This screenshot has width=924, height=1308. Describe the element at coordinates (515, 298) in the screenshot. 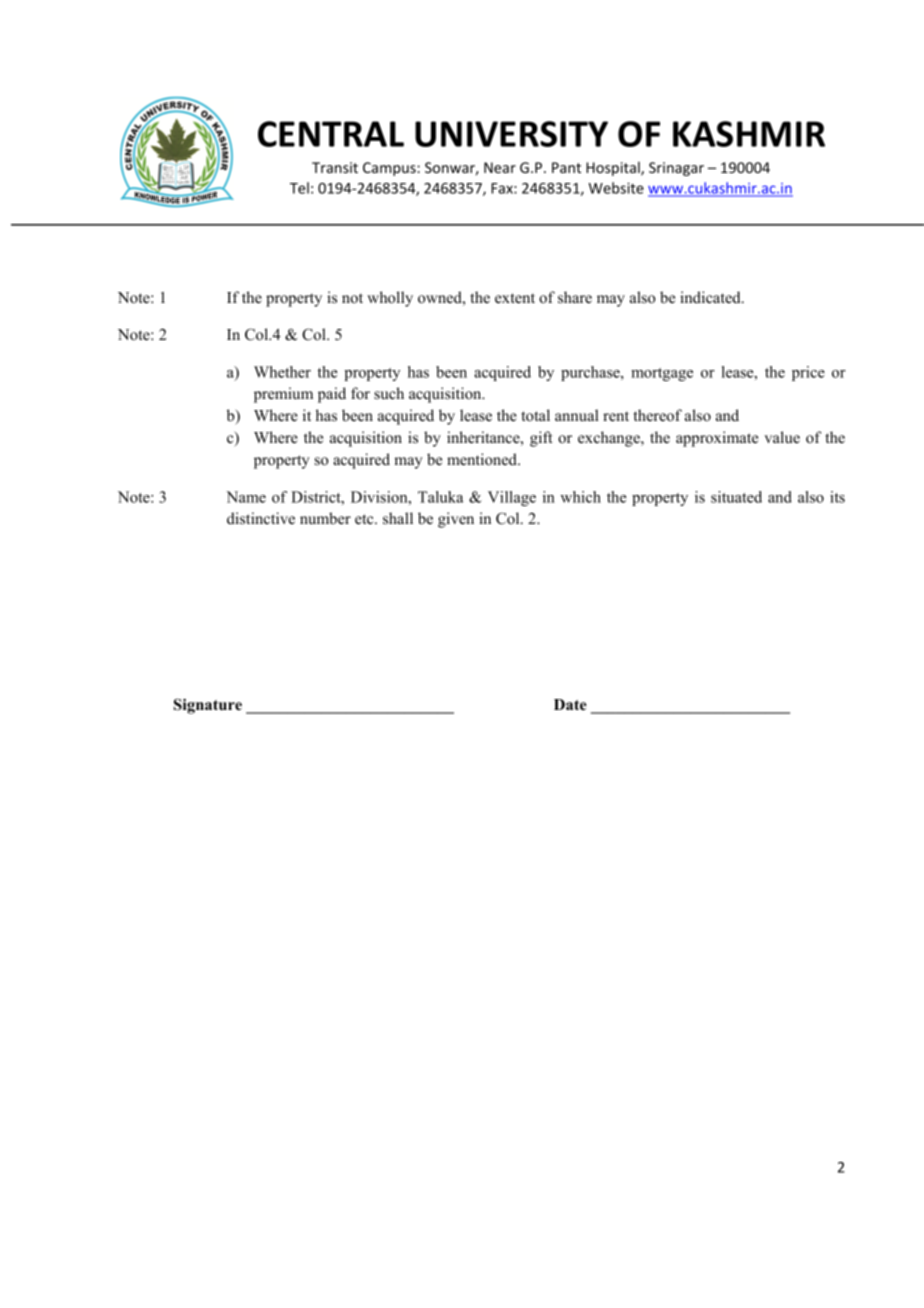

I see `extent` at that location.
